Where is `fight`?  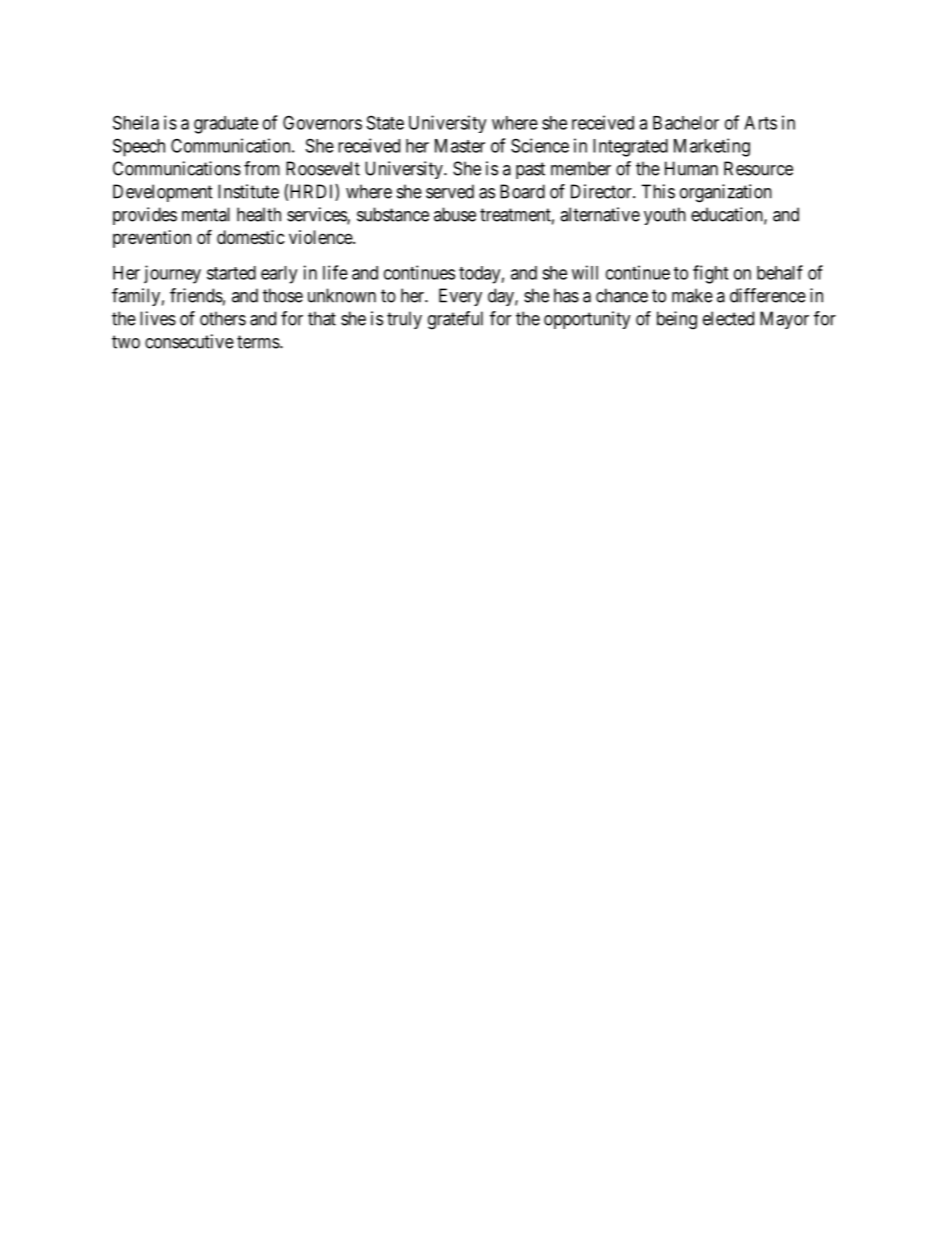
fight is located at coordinates (710, 274).
